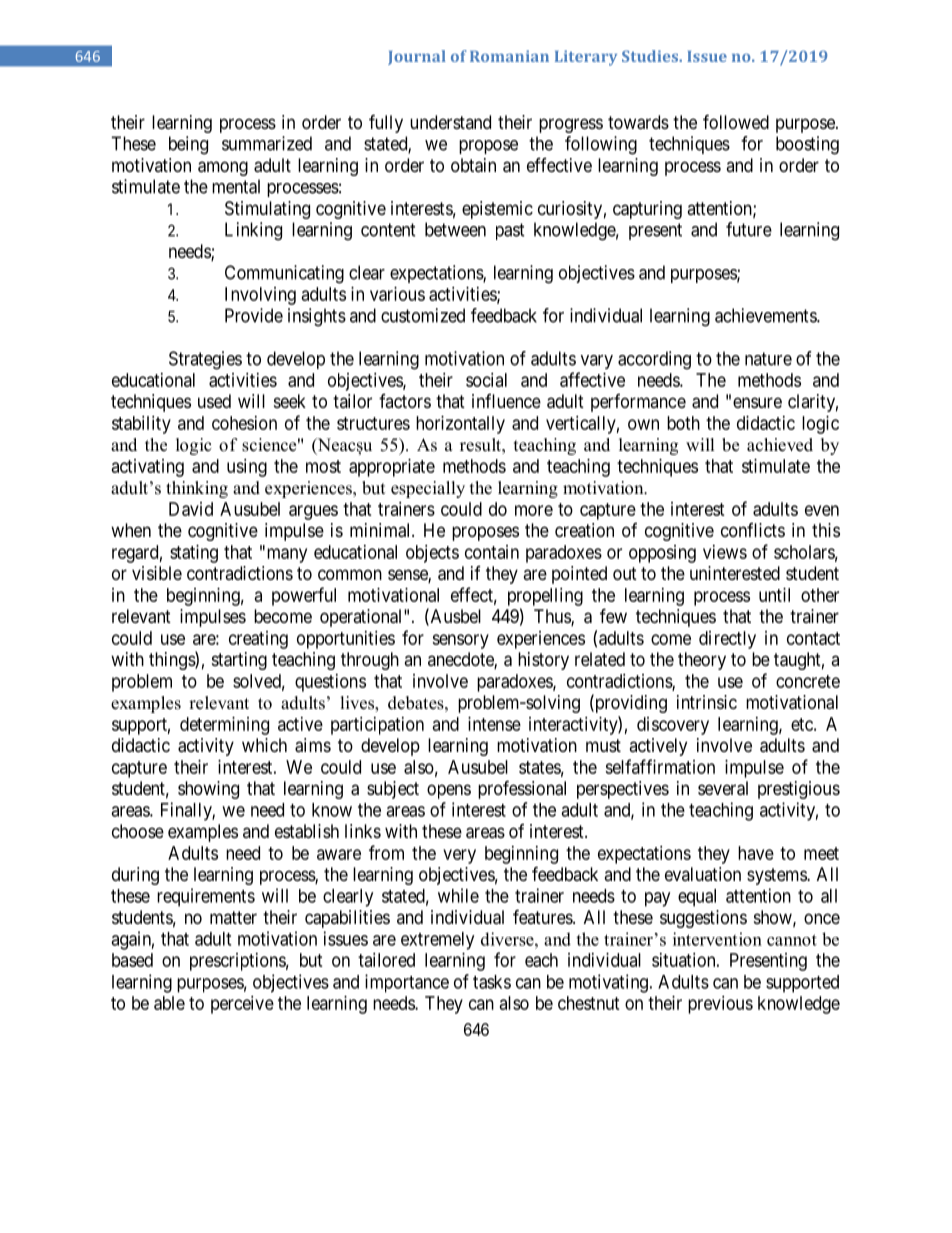 The image size is (952, 1233). I want to click on customized, so click(423, 315).
